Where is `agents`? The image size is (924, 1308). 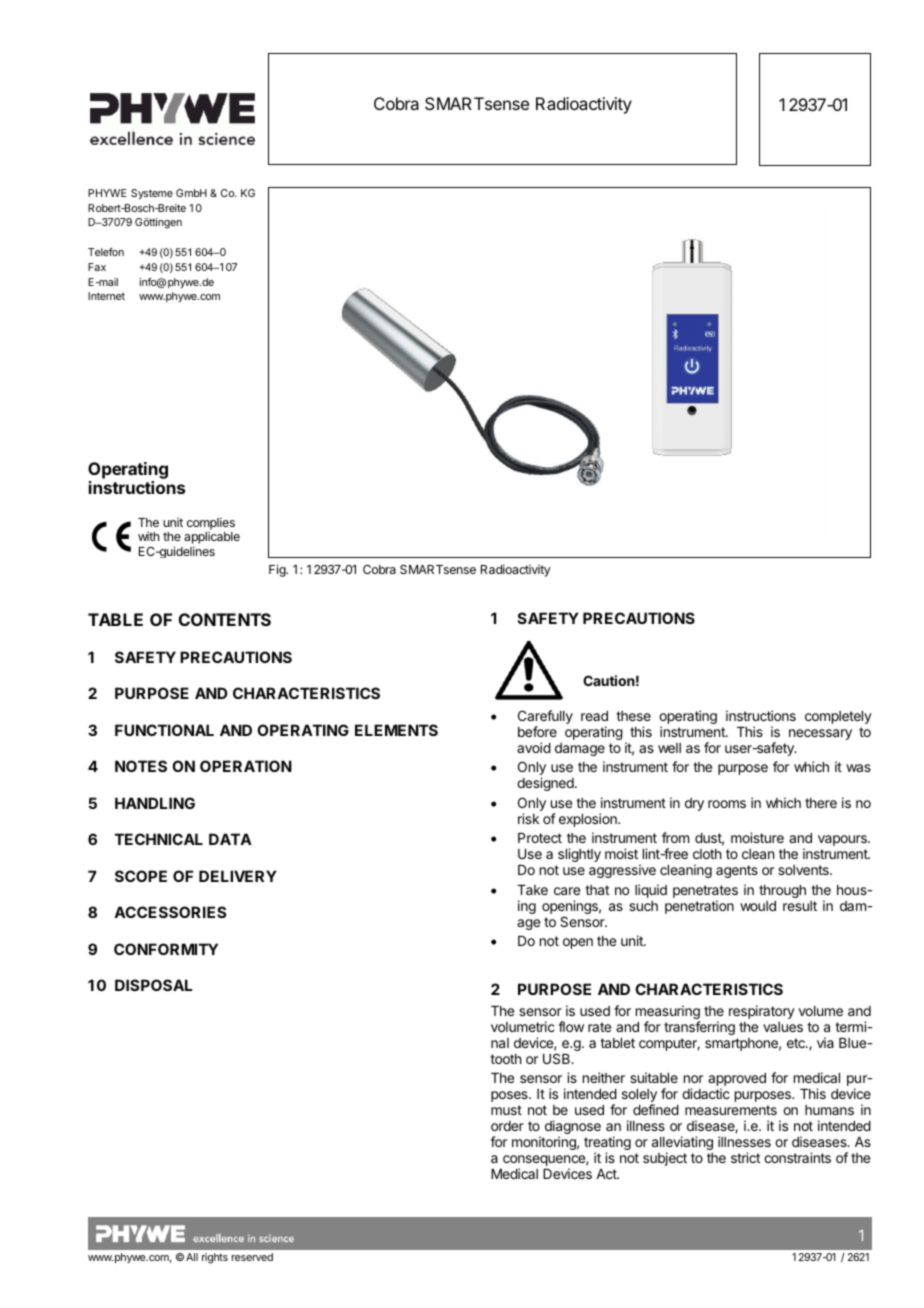
agents is located at coordinates (737, 871).
